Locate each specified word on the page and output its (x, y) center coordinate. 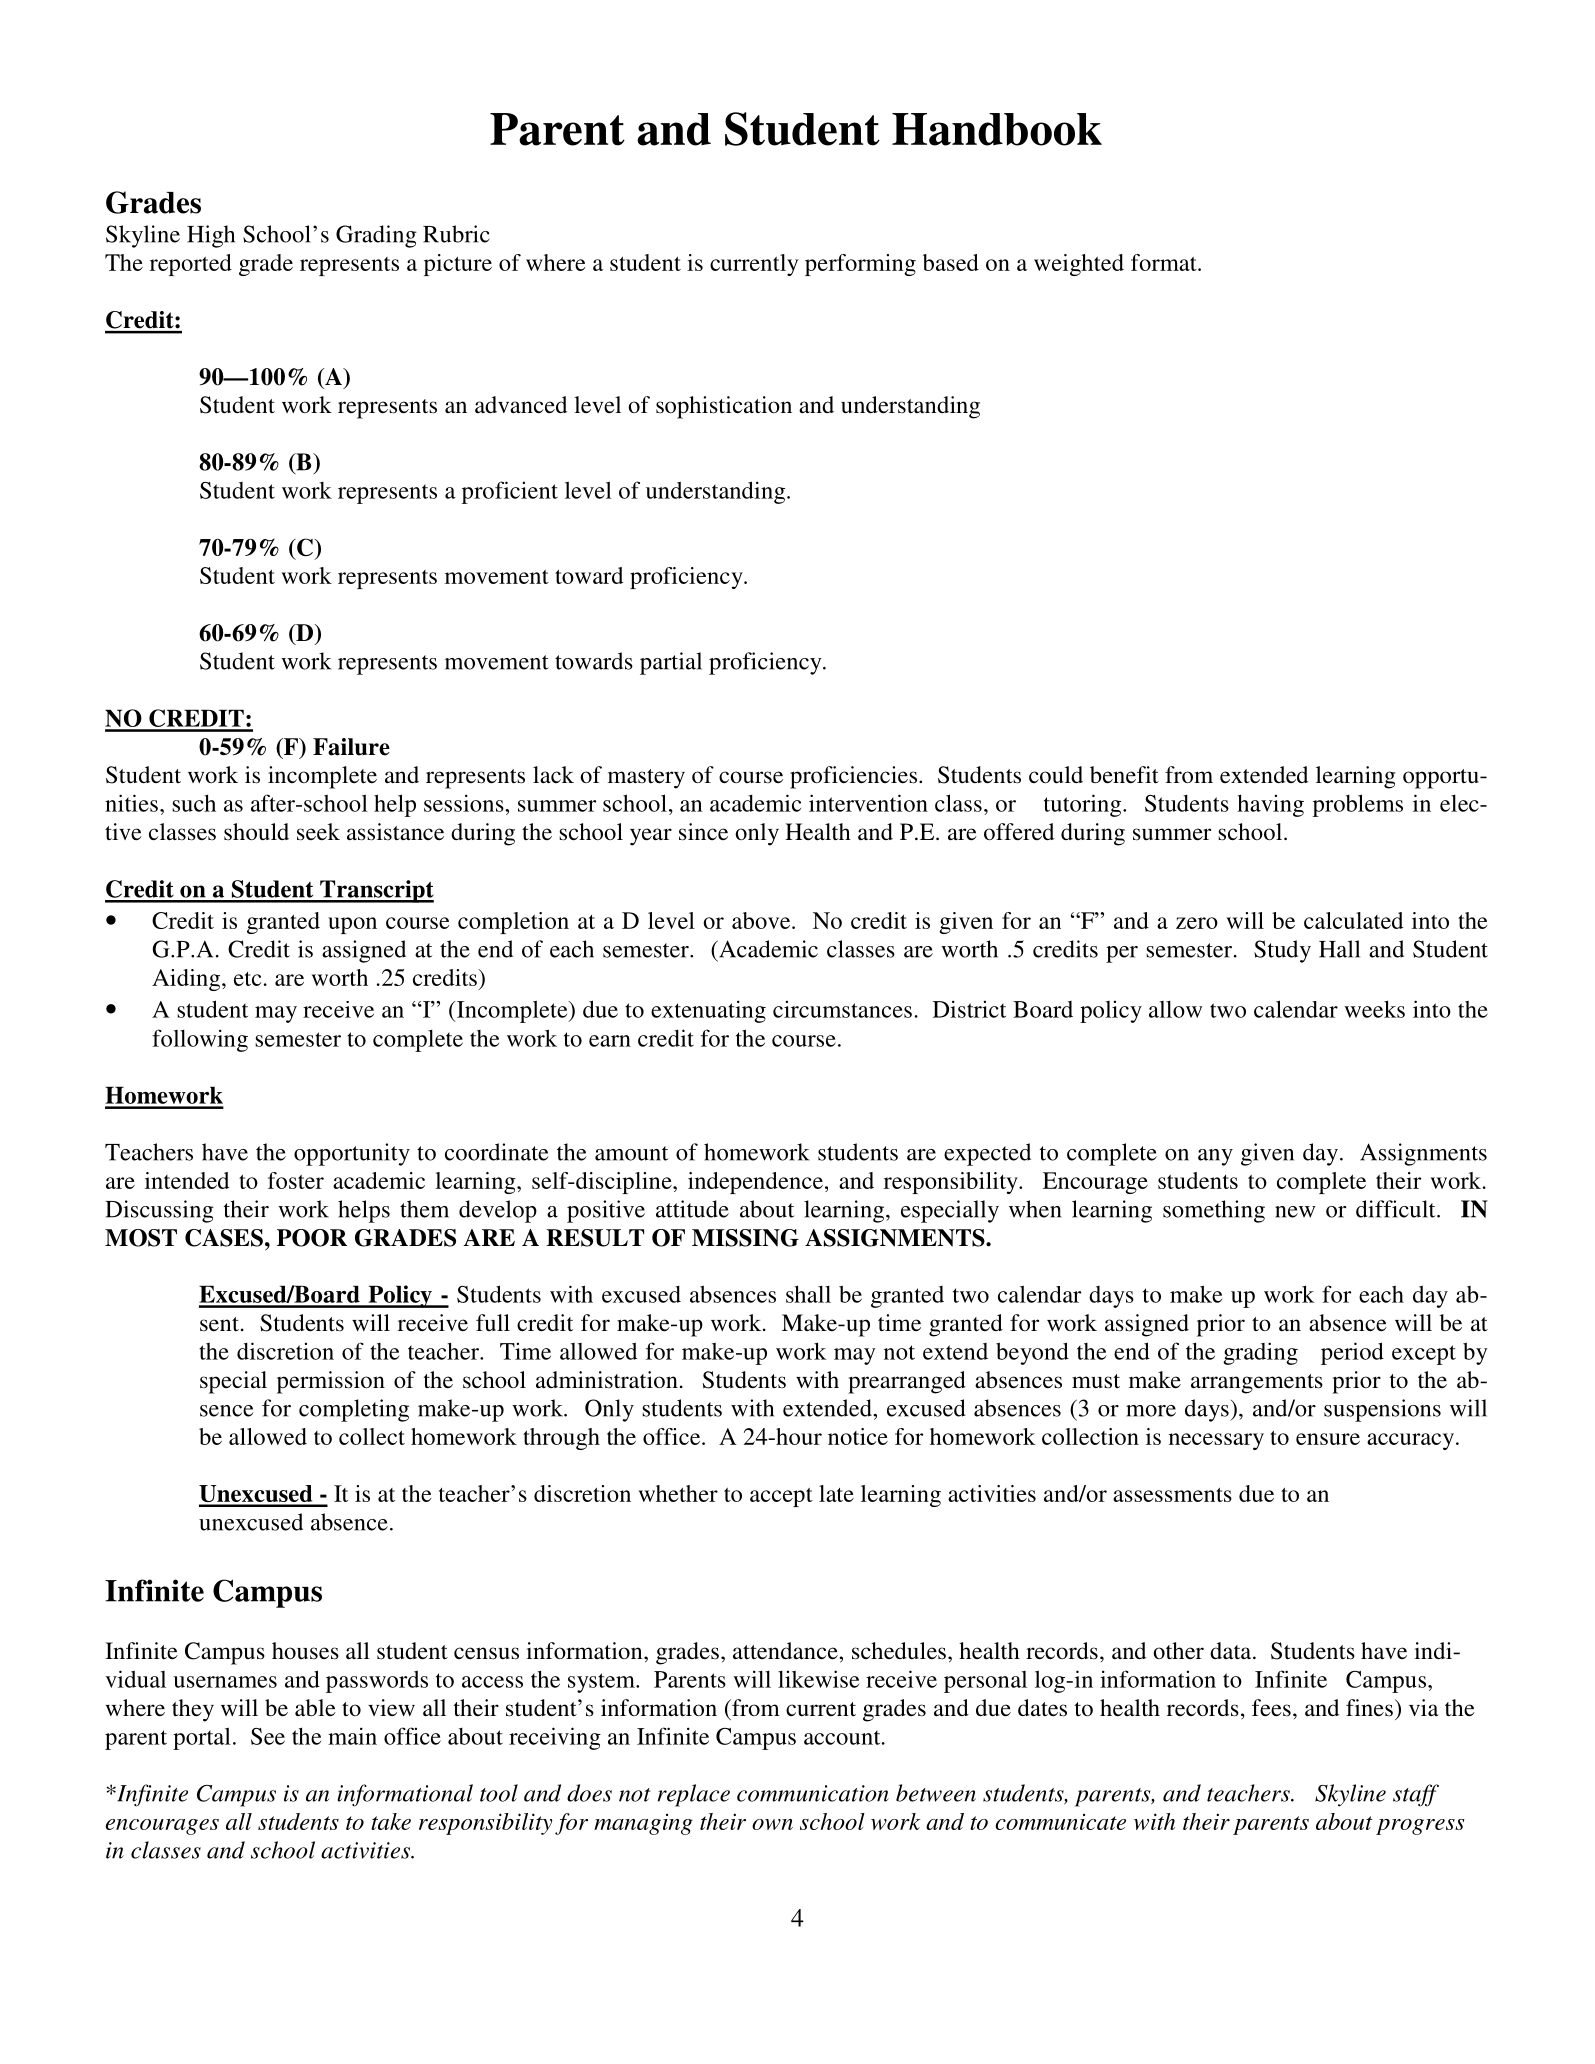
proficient (510, 492)
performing (860, 265)
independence (755, 1183)
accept (781, 1497)
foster (296, 1180)
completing (354, 1410)
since (703, 832)
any (1215, 1157)
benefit (1124, 775)
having (1270, 805)
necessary (1216, 1441)
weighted (1079, 265)
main (352, 1736)
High (211, 236)
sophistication (724, 407)
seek (318, 832)
